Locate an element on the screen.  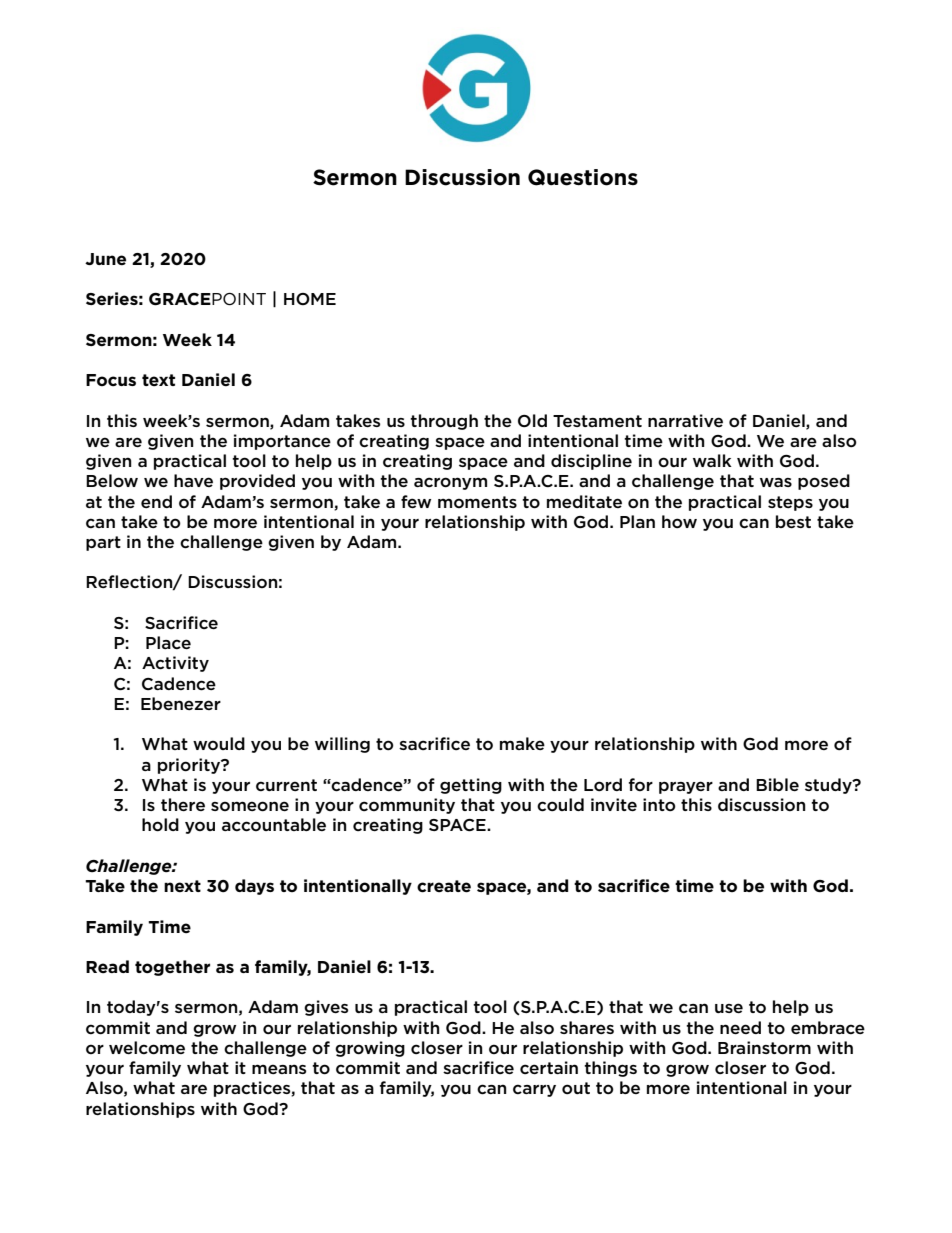
carry is located at coordinates (534, 1090).
